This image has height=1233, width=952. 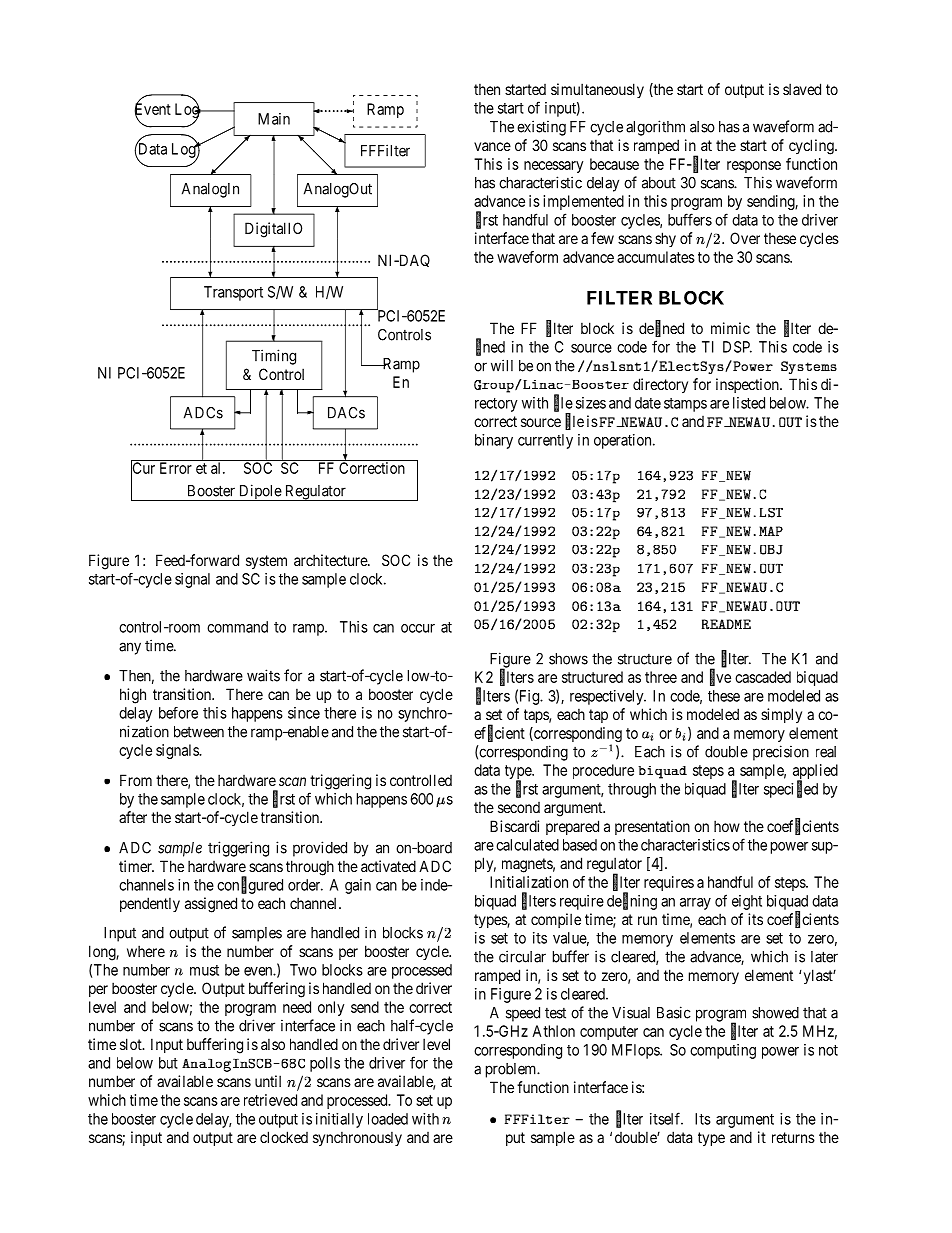 I want to click on retrieved, so click(x=270, y=1100).
